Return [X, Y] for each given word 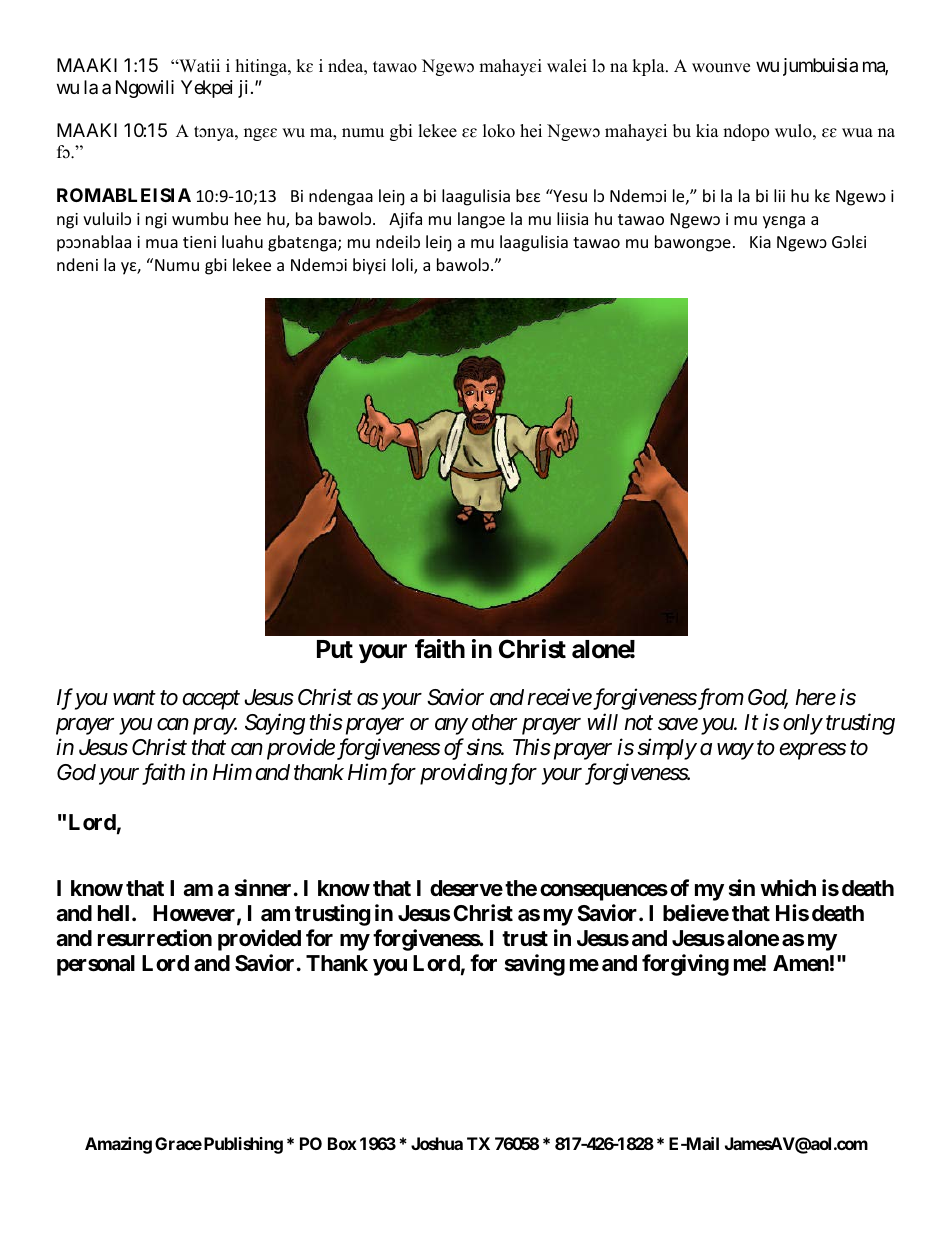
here [815, 697]
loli [403, 266]
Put [335, 649]
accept [211, 700]
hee [248, 218]
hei [531, 131]
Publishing [242, 1145]
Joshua [437, 1143]
